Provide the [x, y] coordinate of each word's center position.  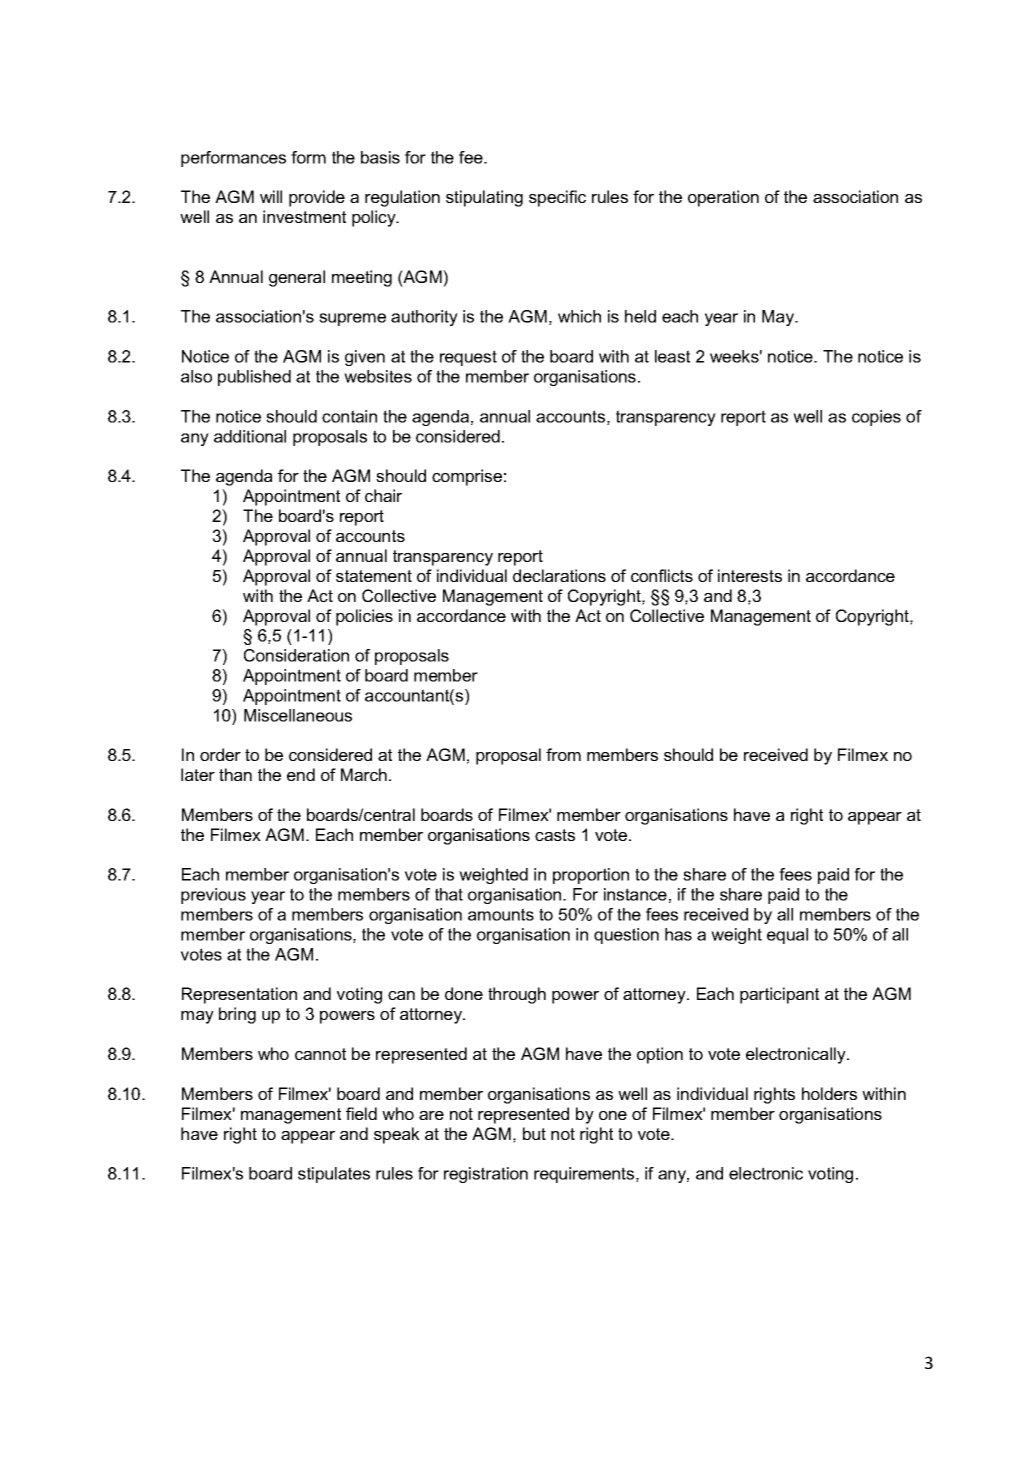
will [271, 196]
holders [829, 1093]
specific [557, 198]
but [534, 1133]
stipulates [334, 1175]
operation [723, 198]
